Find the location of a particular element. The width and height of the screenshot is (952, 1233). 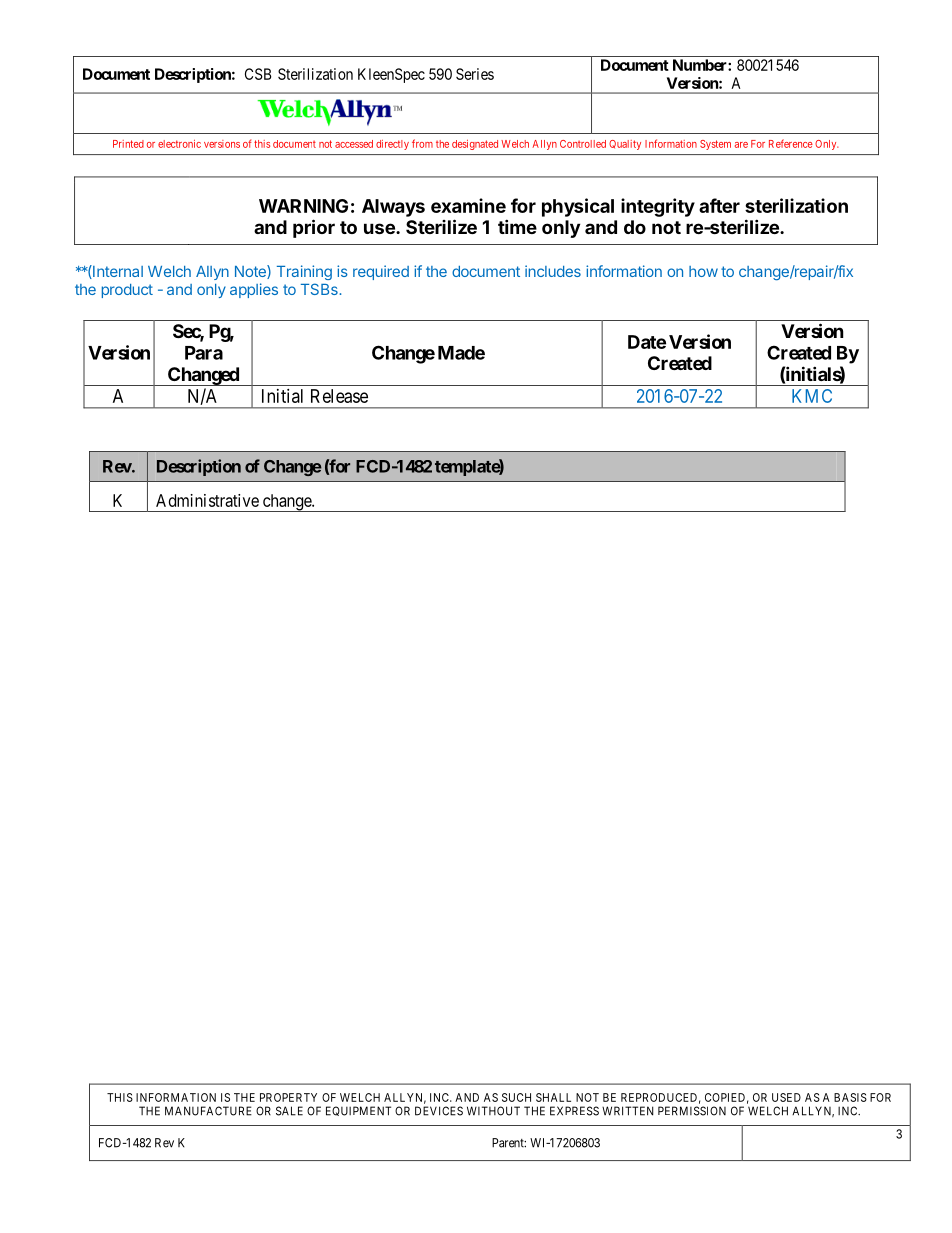

Reference is located at coordinates (791, 143).
